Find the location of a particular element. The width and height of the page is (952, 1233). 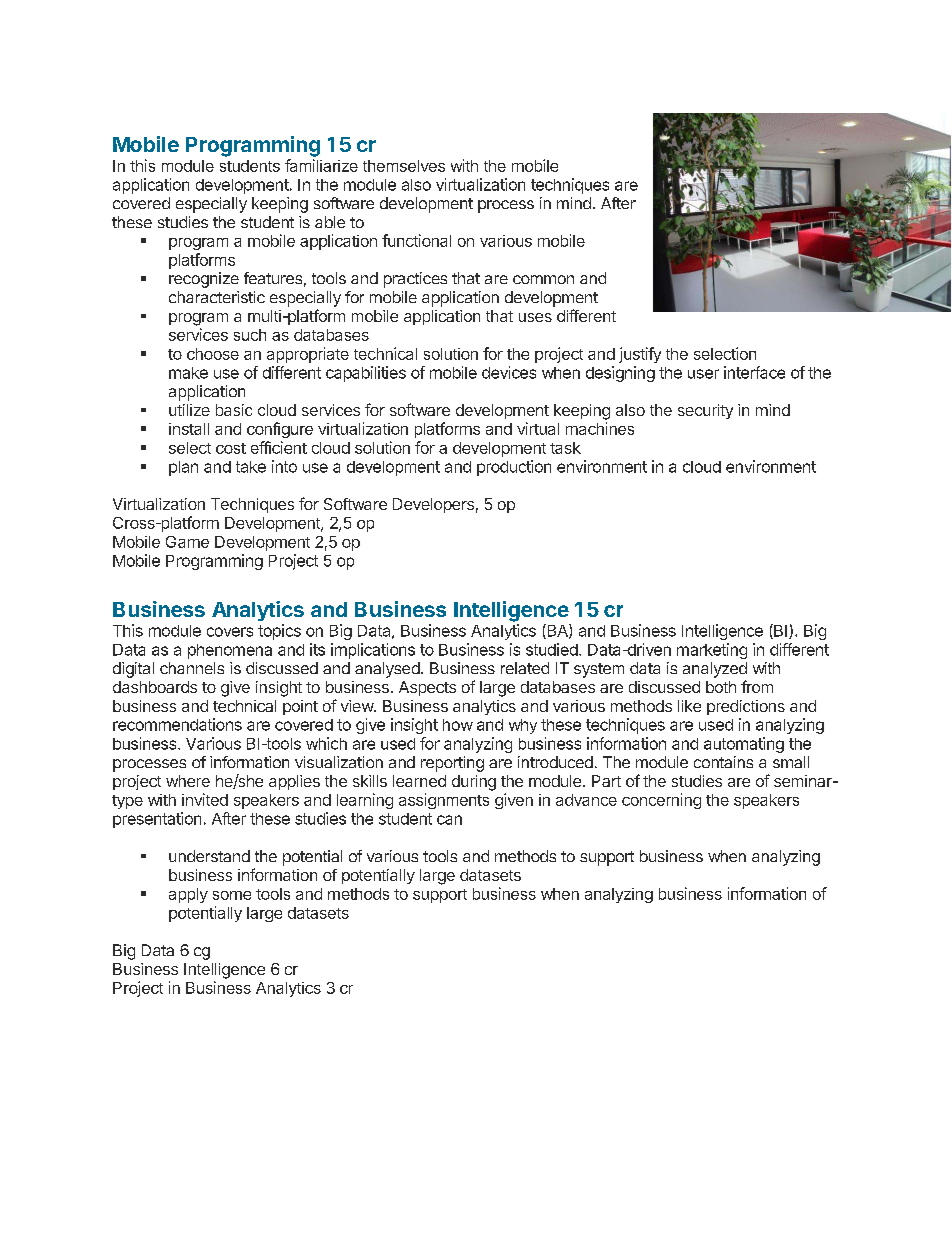

devices is located at coordinates (509, 372).
